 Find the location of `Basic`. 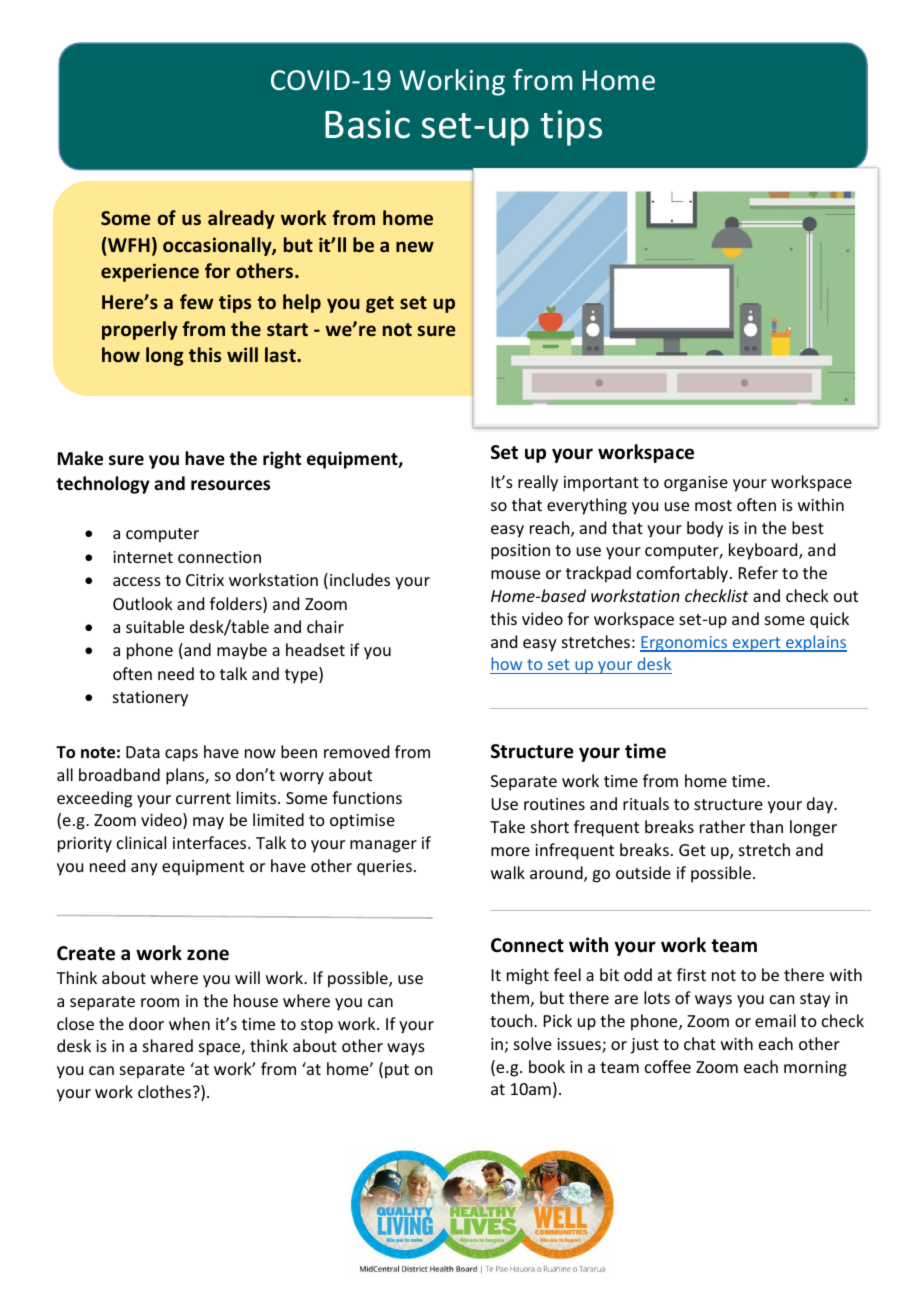

Basic is located at coordinates (367, 124).
